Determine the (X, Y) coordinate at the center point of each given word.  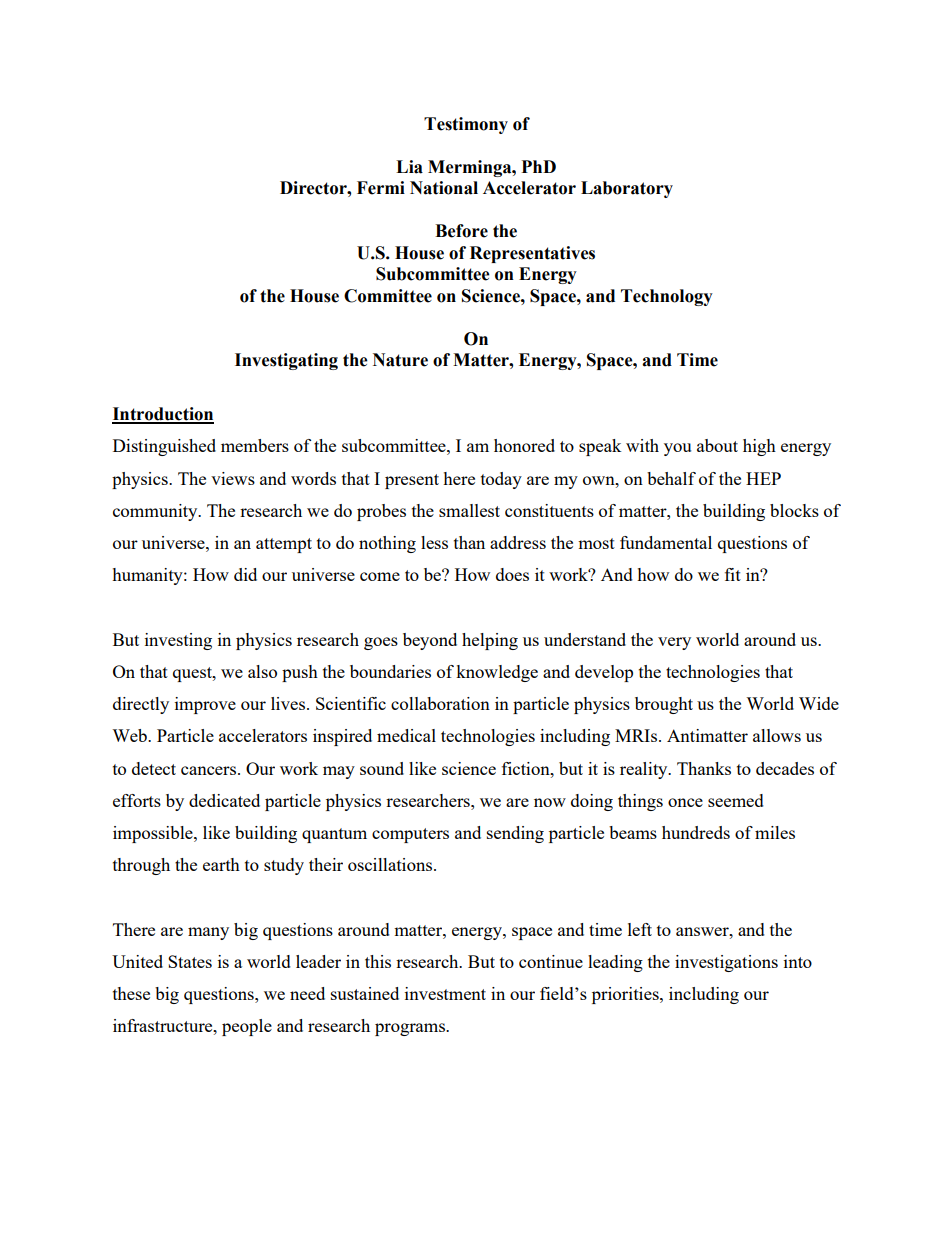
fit (733, 574)
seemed (736, 800)
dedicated (224, 800)
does (512, 574)
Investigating (286, 361)
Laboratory (627, 189)
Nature (400, 360)
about (717, 445)
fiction (527, 768)
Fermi (381, 188)
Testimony (466, 125)
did (245, 574)
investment (445, 993)
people (247, 1027)
